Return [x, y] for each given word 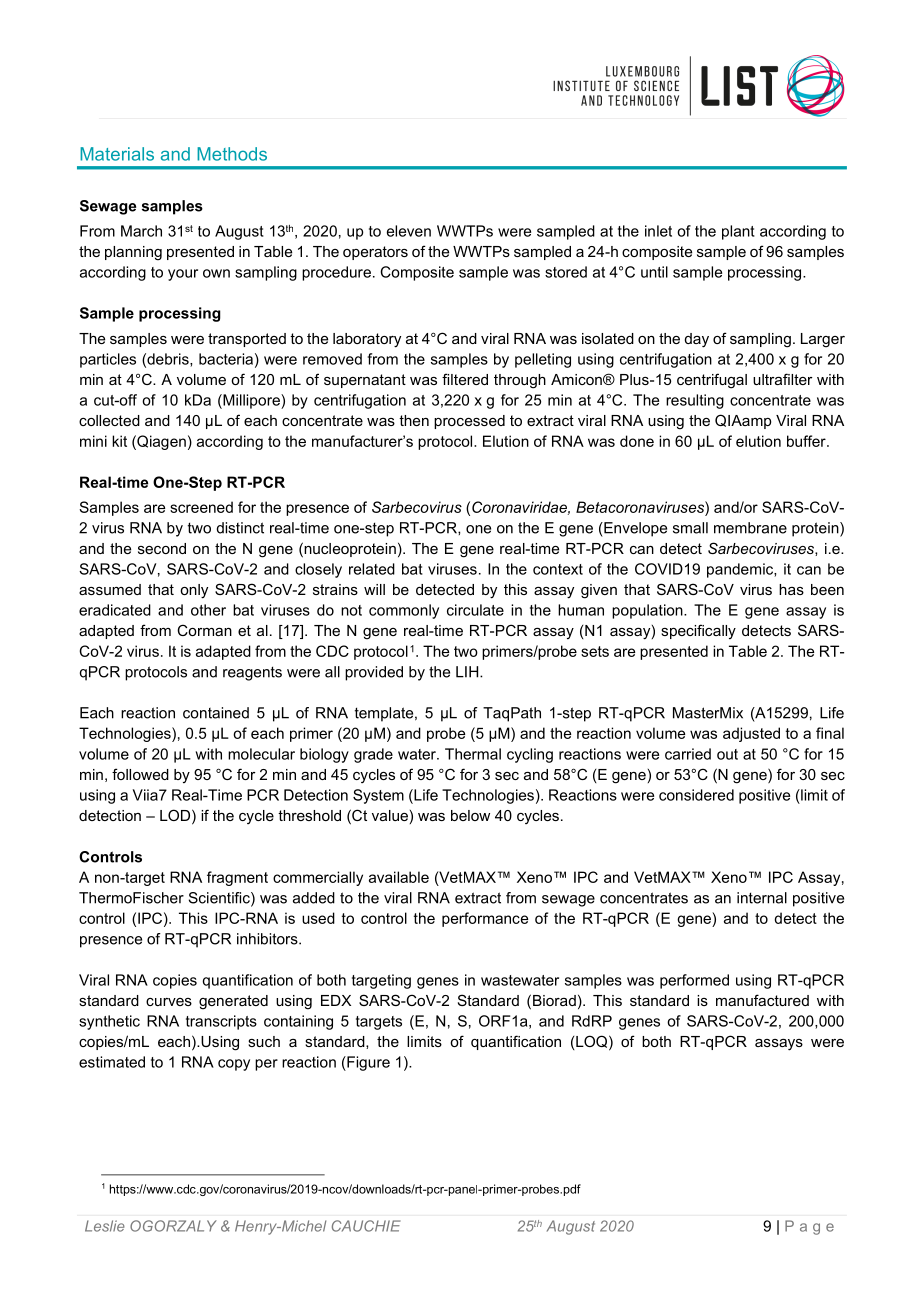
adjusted [751, 734]
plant [738, 232]
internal [762, 898]
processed [469, 422]
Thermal [473, 754]
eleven [409, 231]
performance [485, 919]
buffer [807, 441]
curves [169, 1002]
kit [119, 441]
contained [216, 713]
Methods [232, 154]
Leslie [105, 1226]
